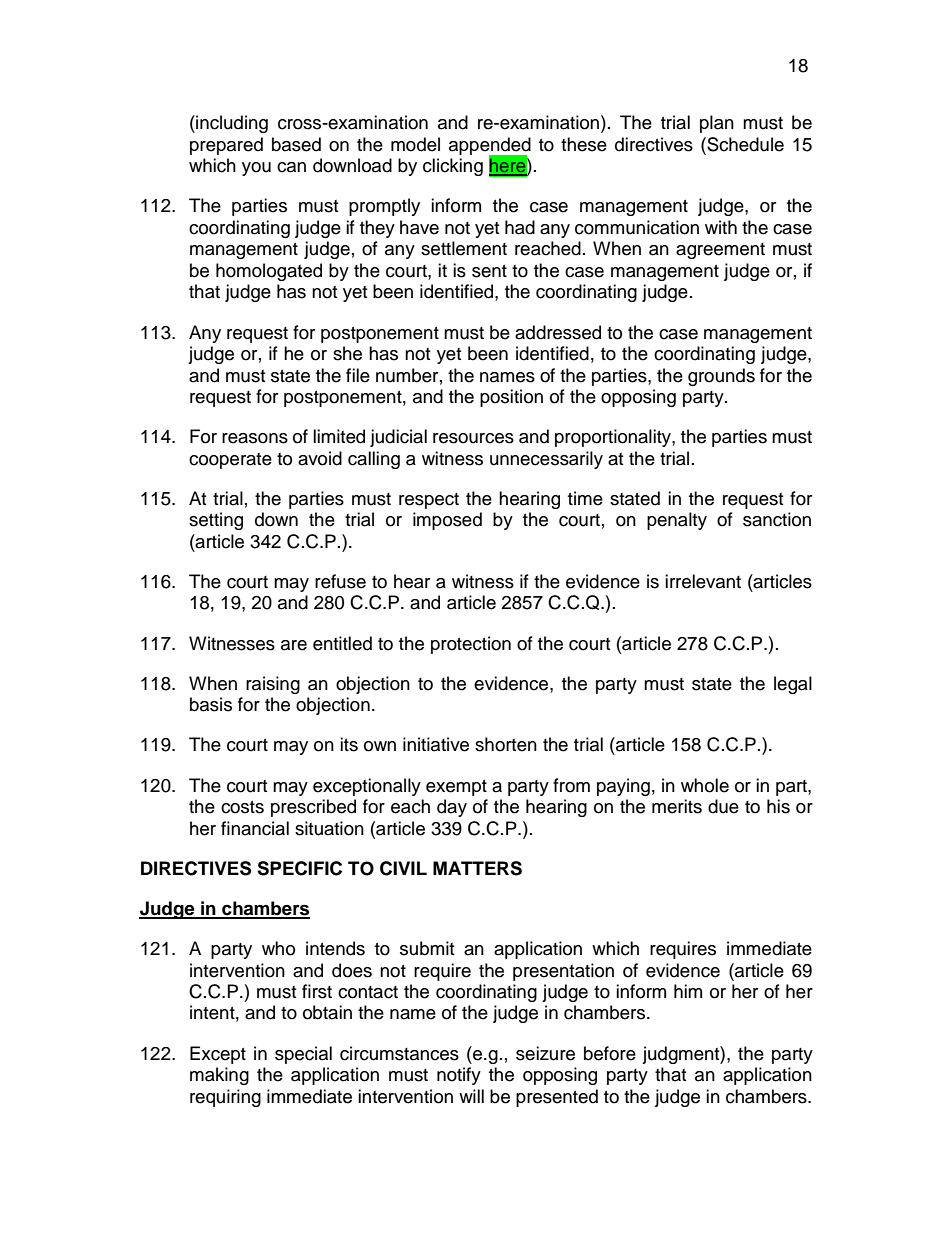  Describe the element at coordinates (296, 144) in the document. I see `based` at that location.
